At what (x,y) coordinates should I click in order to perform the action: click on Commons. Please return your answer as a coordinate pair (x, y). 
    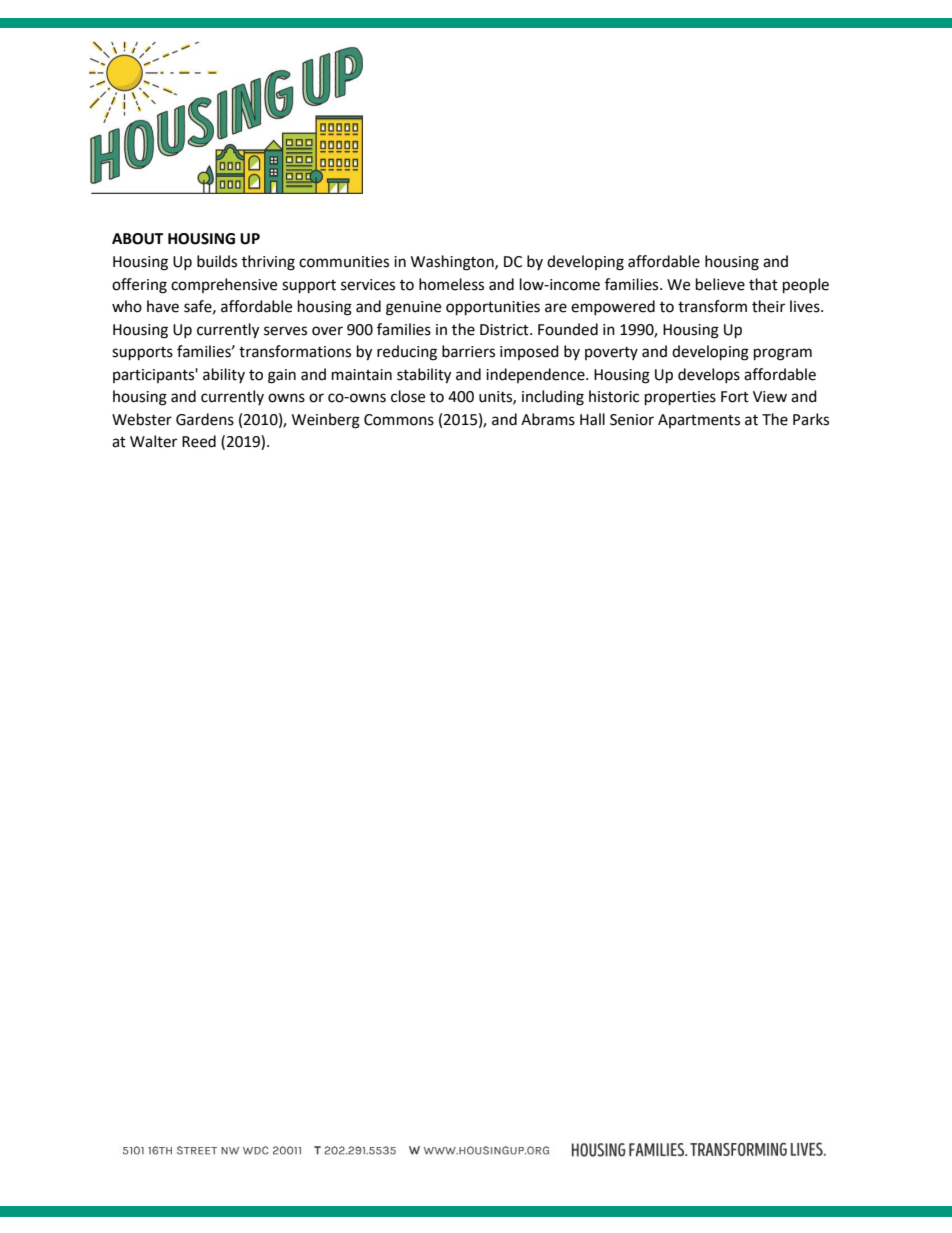
    Looking at the image, I should click on (399, 420).
